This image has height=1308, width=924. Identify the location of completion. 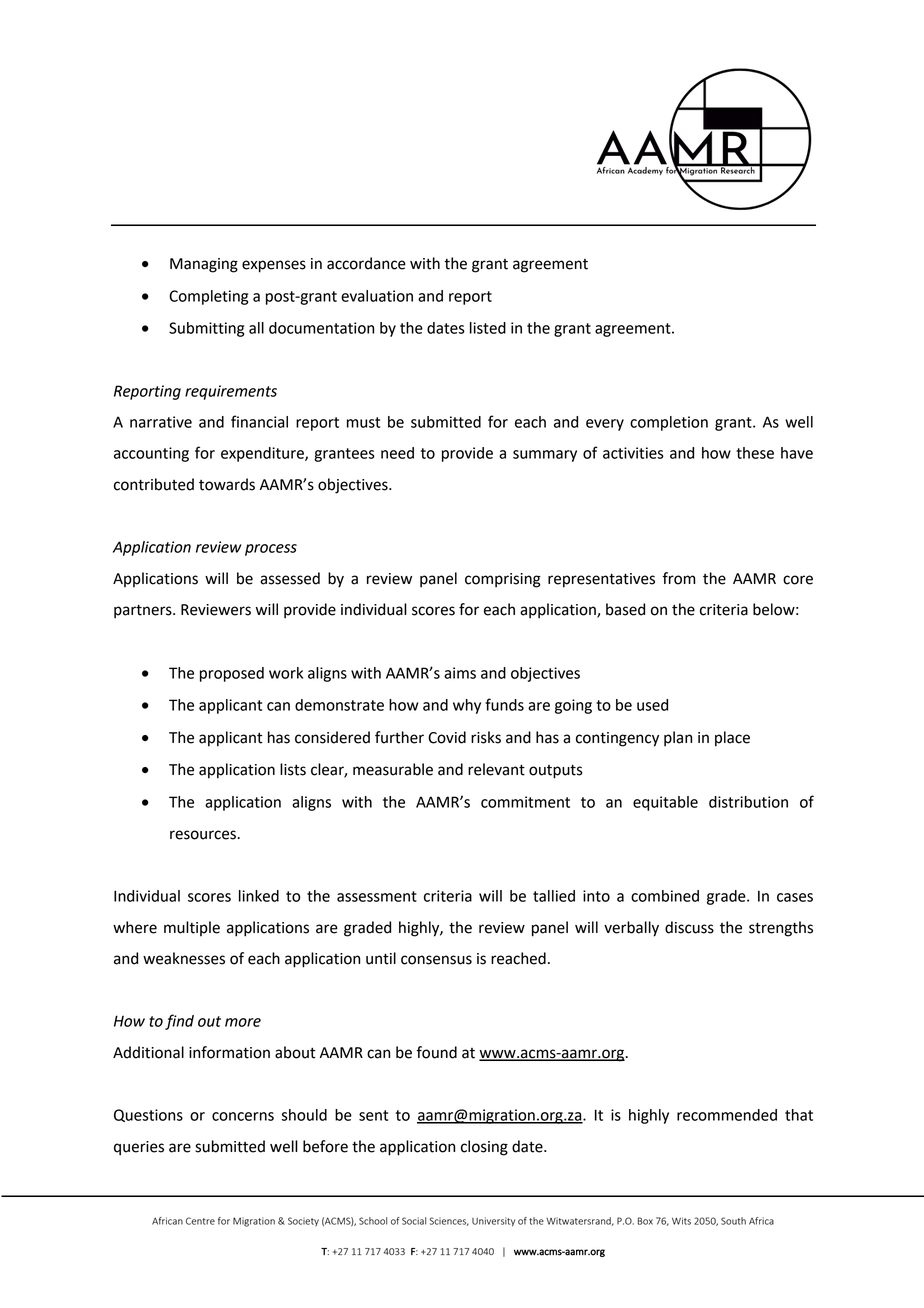
(669, 423).
